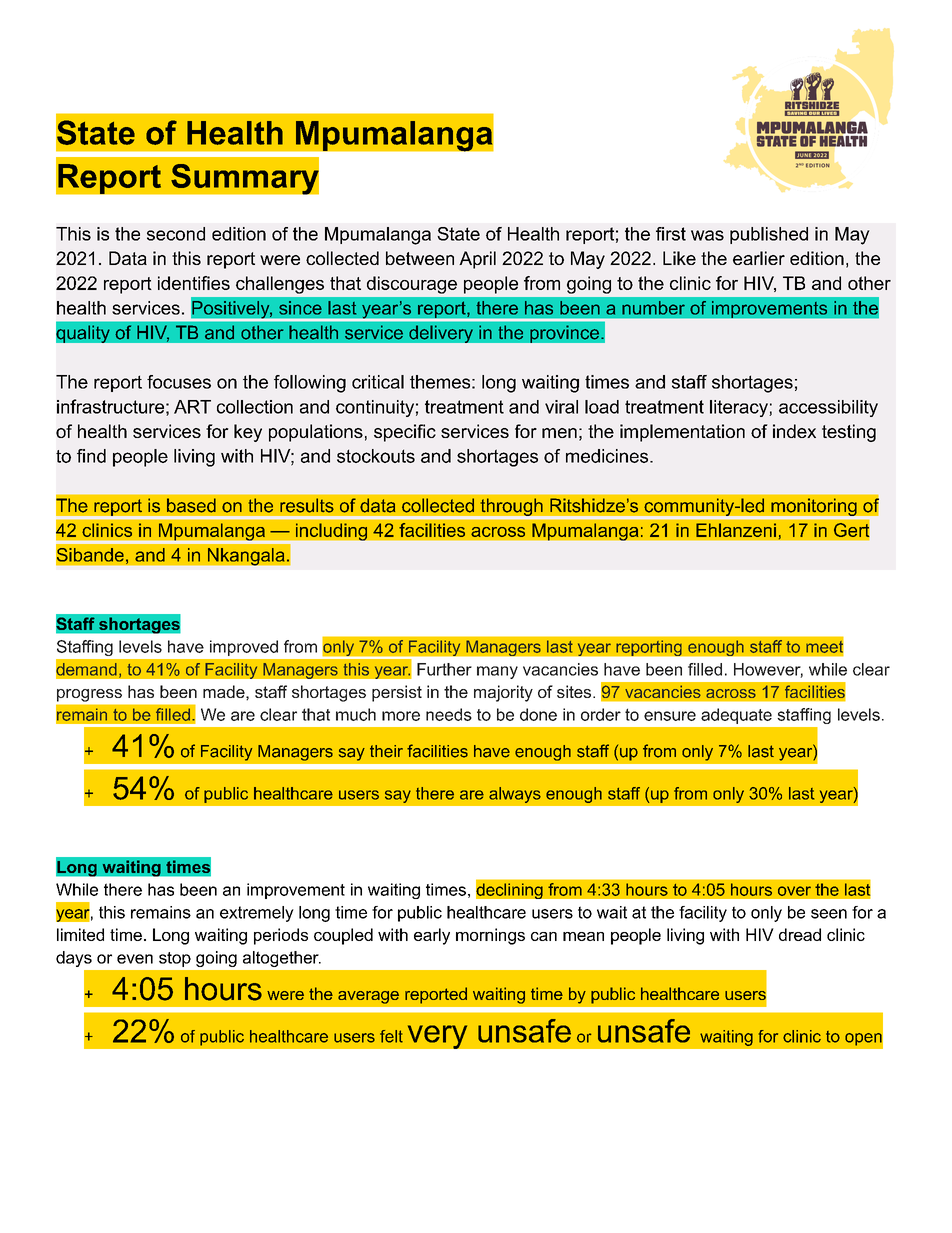 The image size is (952, 1233). What do you see at coordinates (391, 1036) in the page?
I see `felt` at bounding box center [391, 1036].
